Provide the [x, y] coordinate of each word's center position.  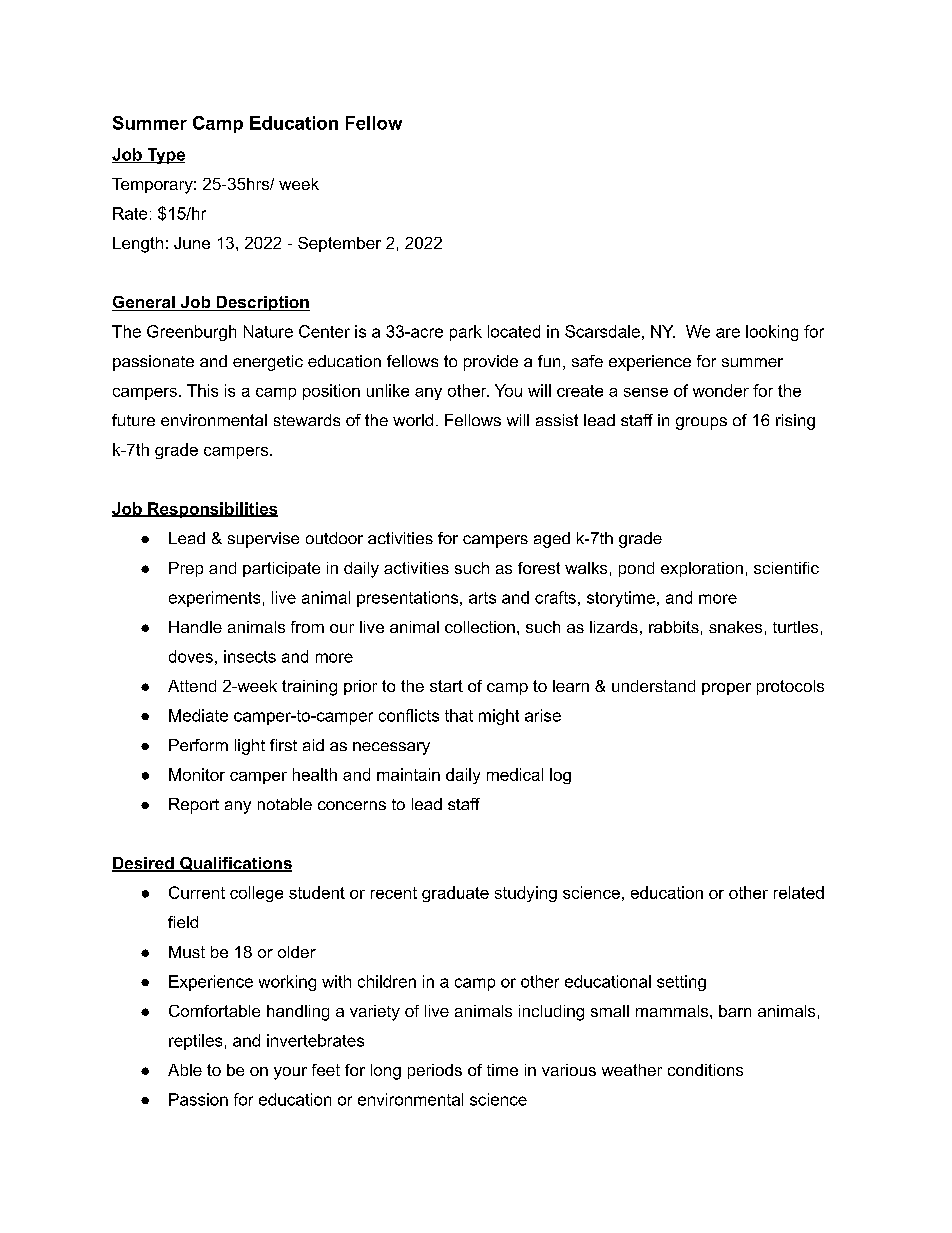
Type [165, 156]
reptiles [195, 1042]
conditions [705, 1070]
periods [435, 1071]
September [339, 244]
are [728, 333]
